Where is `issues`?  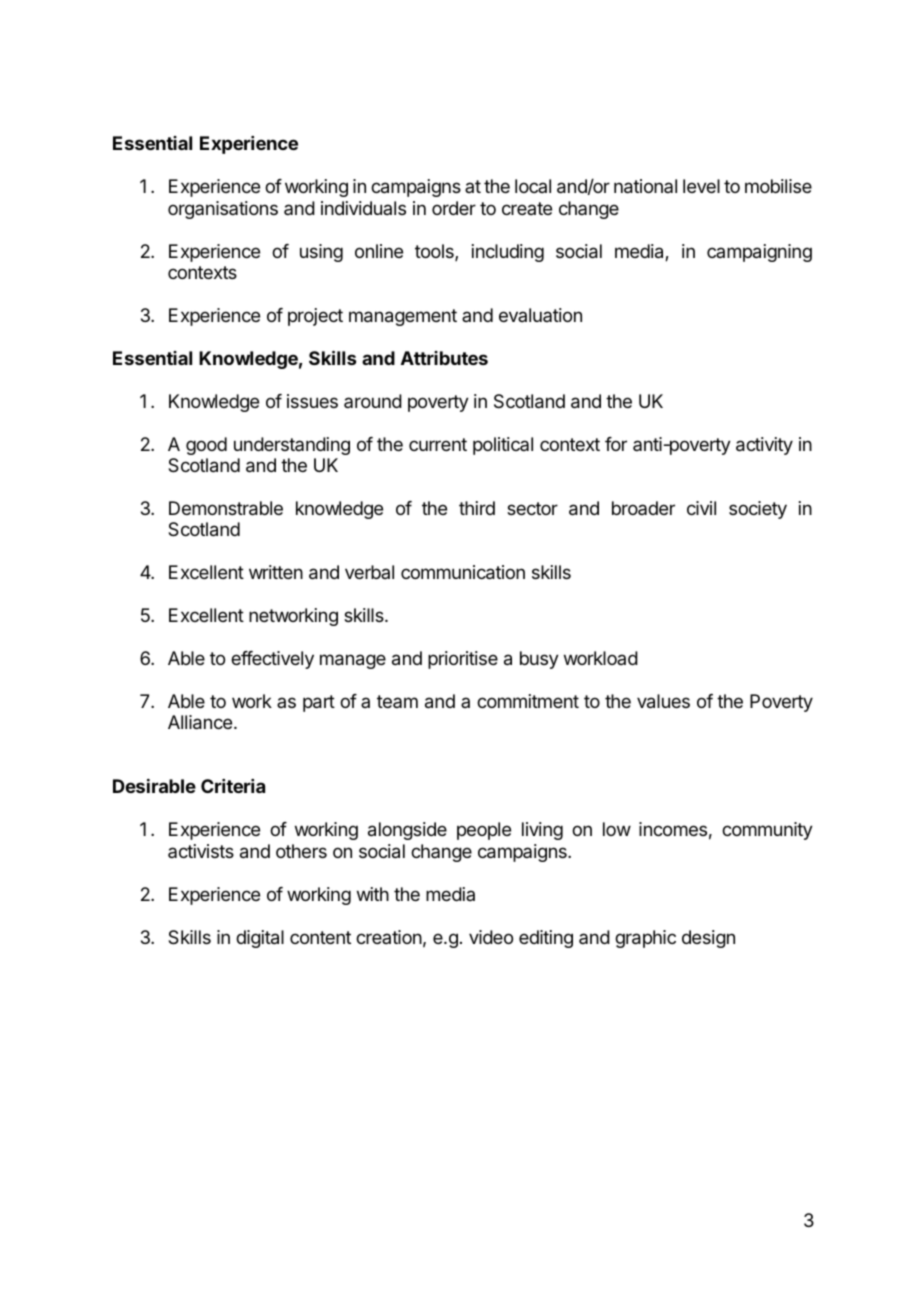
issues is located at coordinates (312, 401).
